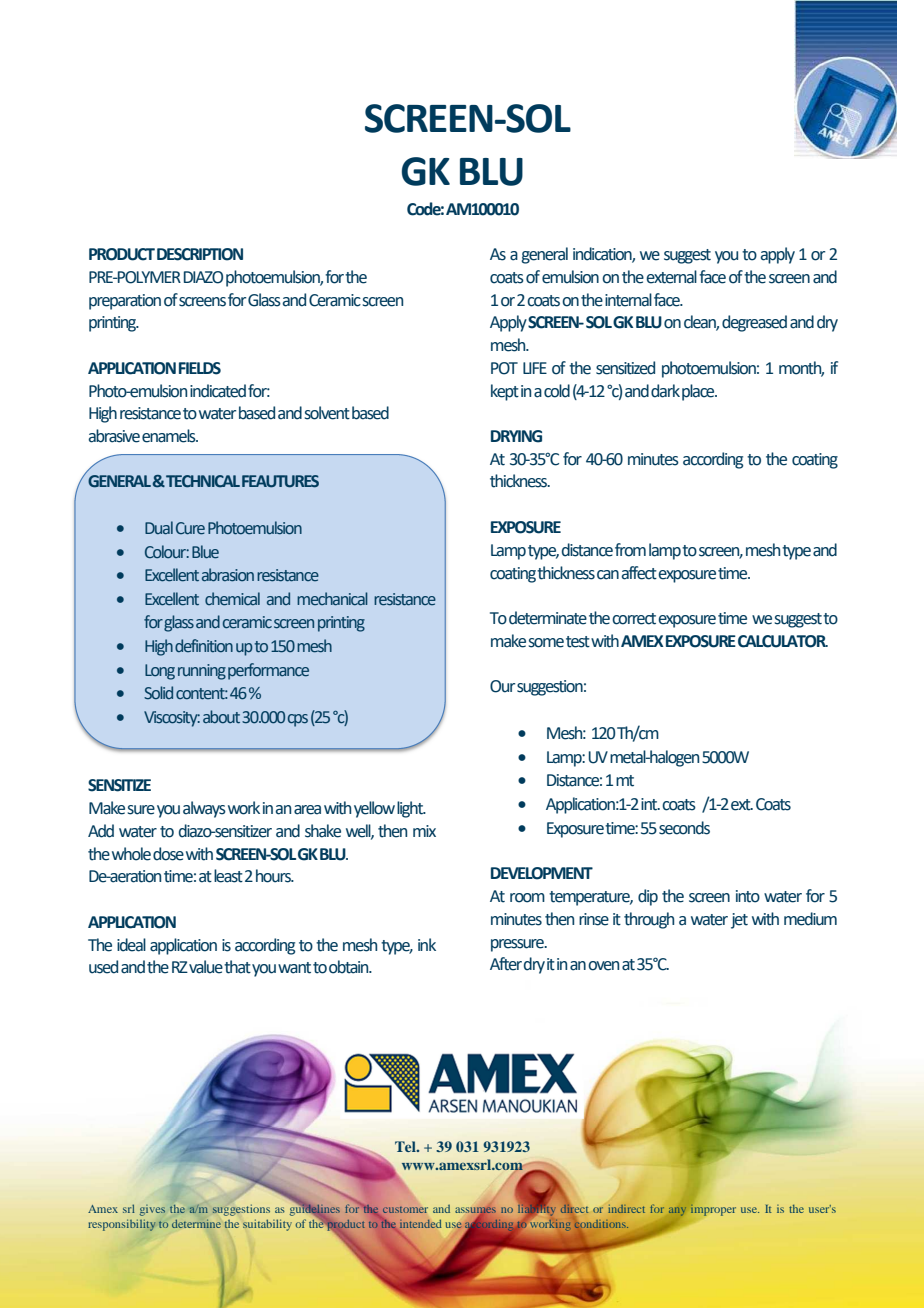 The width and height of the screenshot is (924, 1308). Describe the element at coordinates (200, 254) in the screenshot. I see `DESCRIPTION` at that location.
